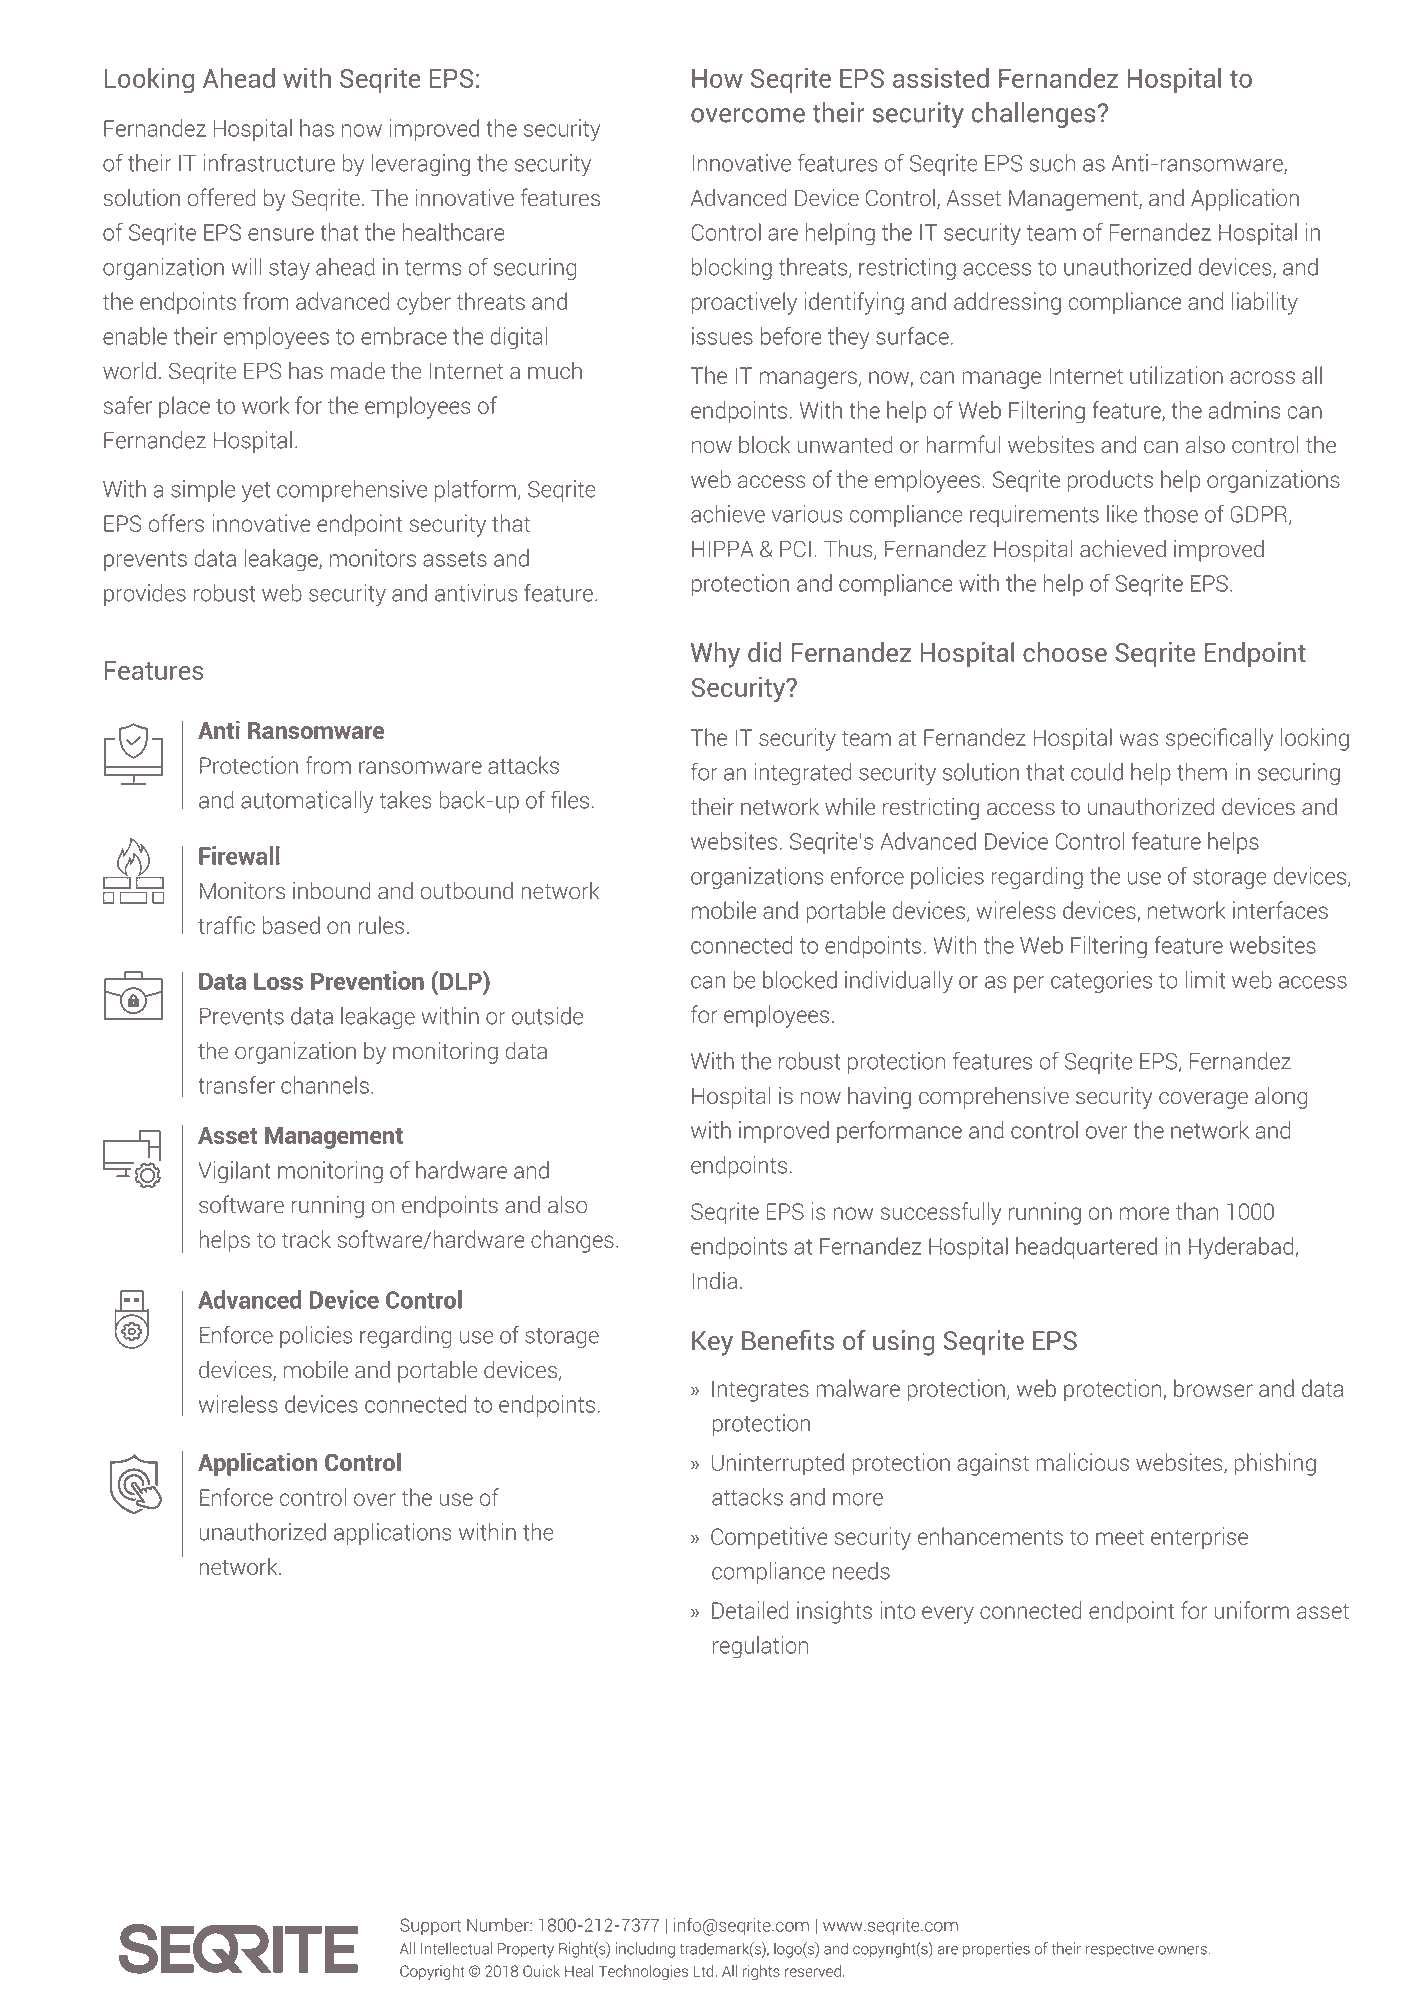 Image resolution: width=1422 pixels, height=2011 pixels. I want to click on track, so click(306, 1239).
